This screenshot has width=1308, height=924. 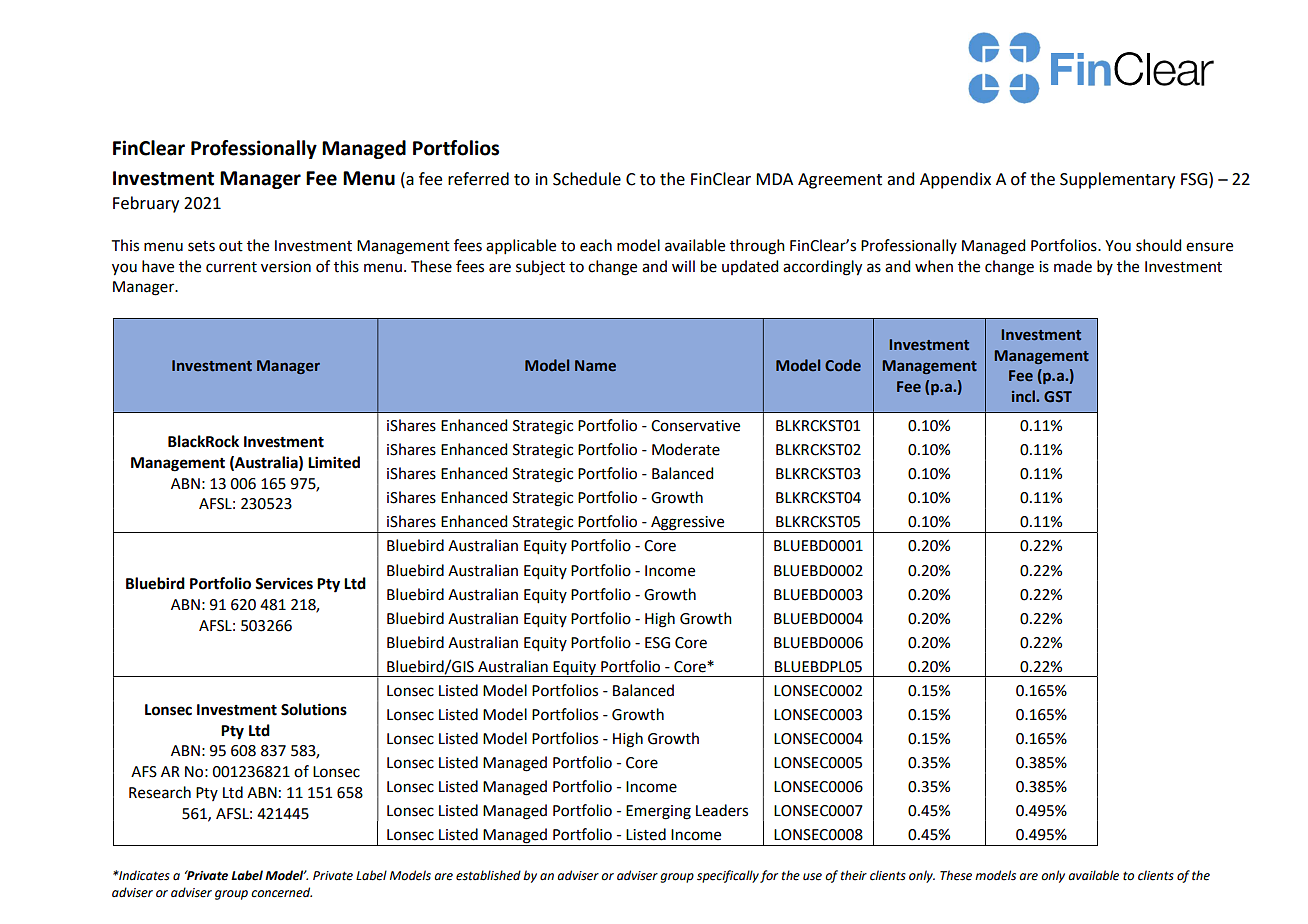 What do you see at coordinates (657, 643) in the screenshot?
I see `ESG` at bounding box center [657, 643].
